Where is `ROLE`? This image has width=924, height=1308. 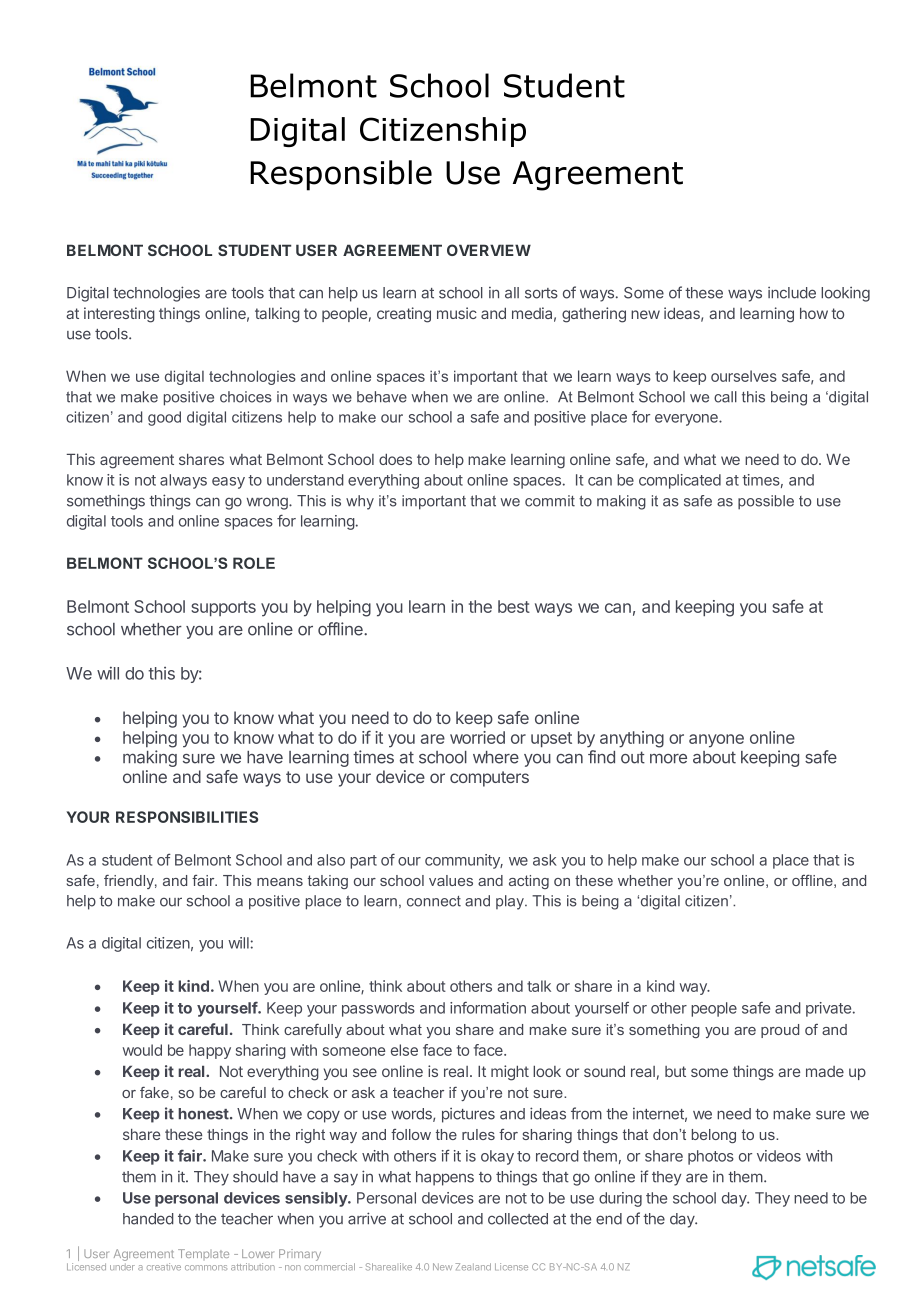 ROLE is located at coordinates (254, 563).
